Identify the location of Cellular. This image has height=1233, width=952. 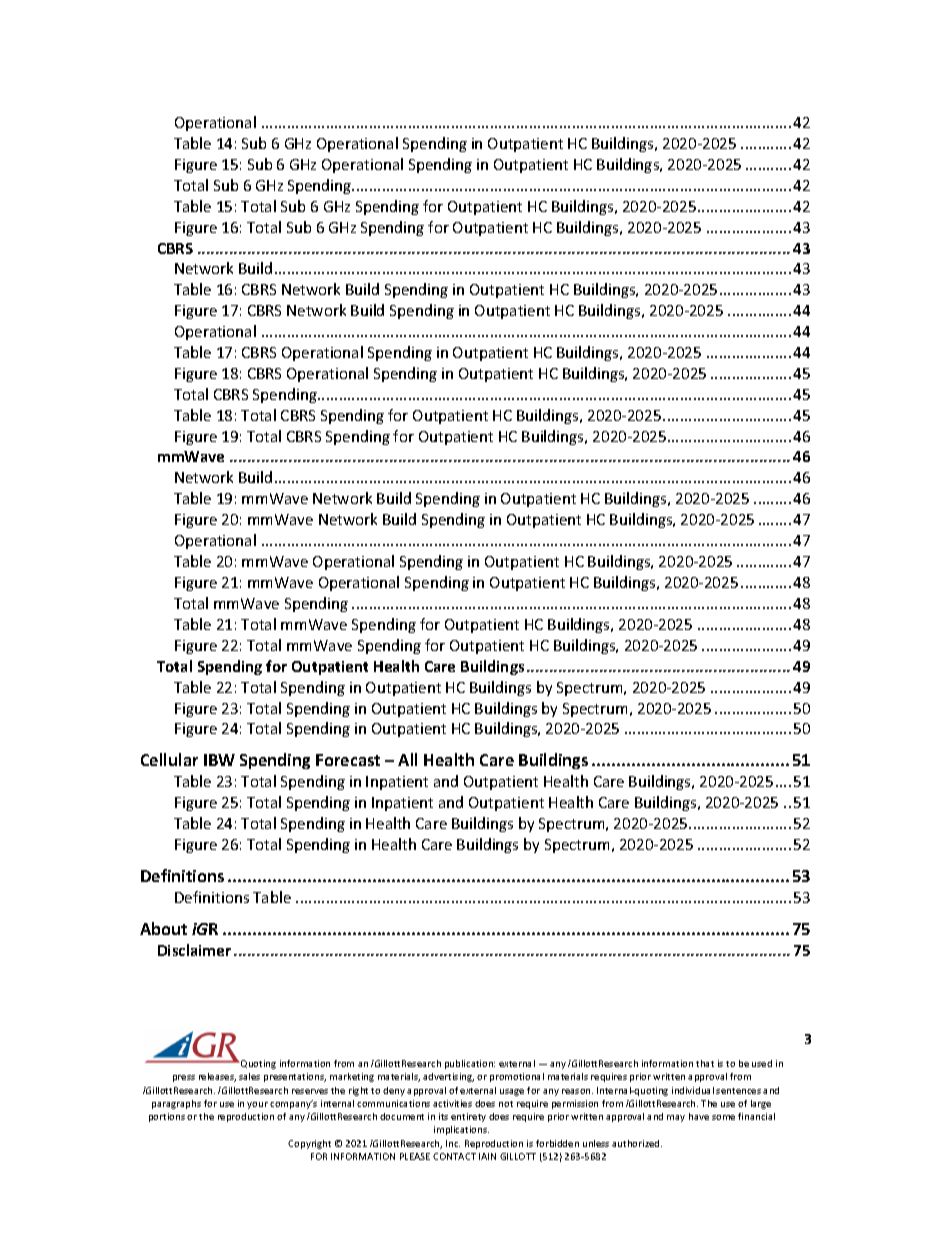
(169, 759).
